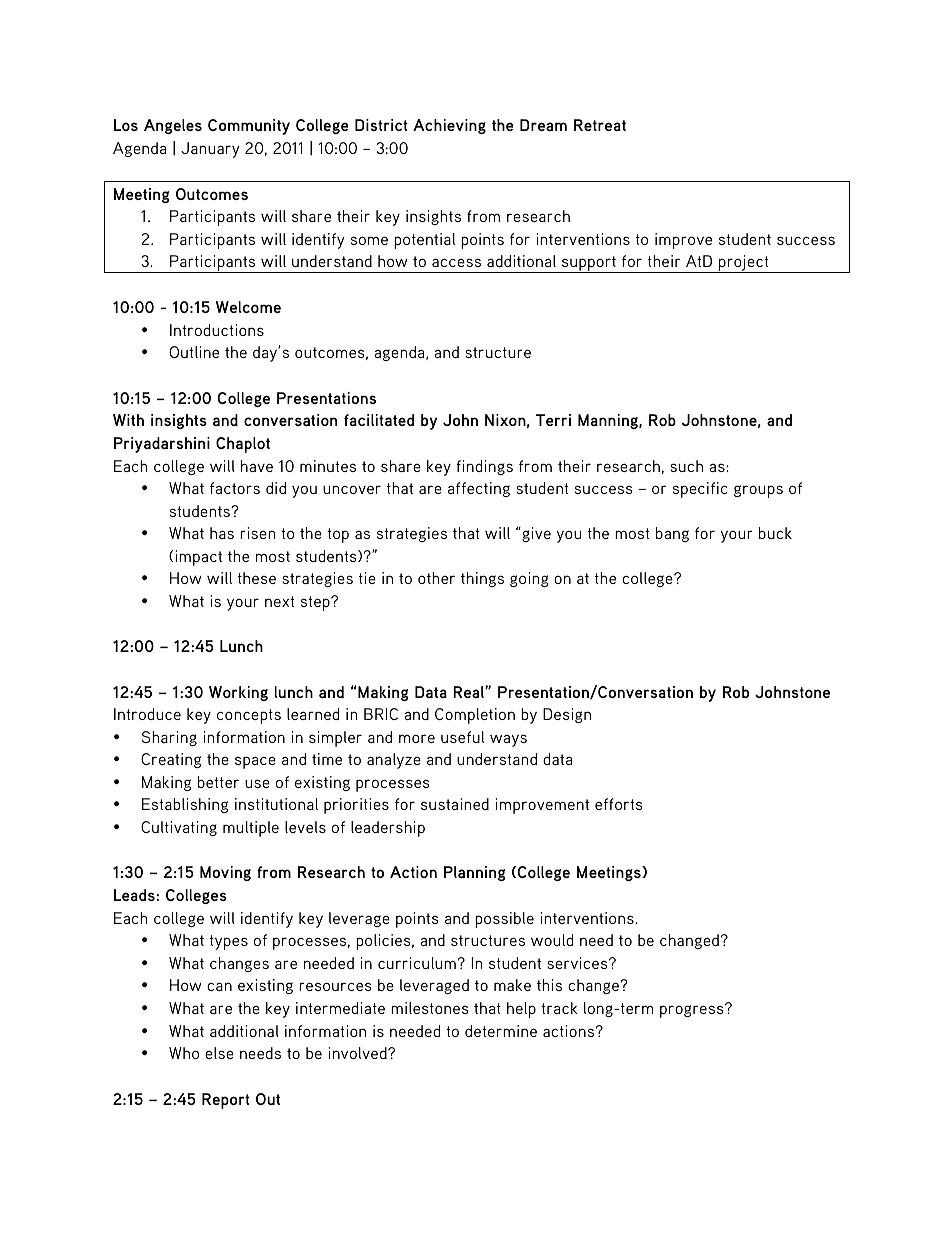 The image size is (952, 1233). Describe the element at coordinates (430, 1008) in the image. I see `milestones` at that location.
